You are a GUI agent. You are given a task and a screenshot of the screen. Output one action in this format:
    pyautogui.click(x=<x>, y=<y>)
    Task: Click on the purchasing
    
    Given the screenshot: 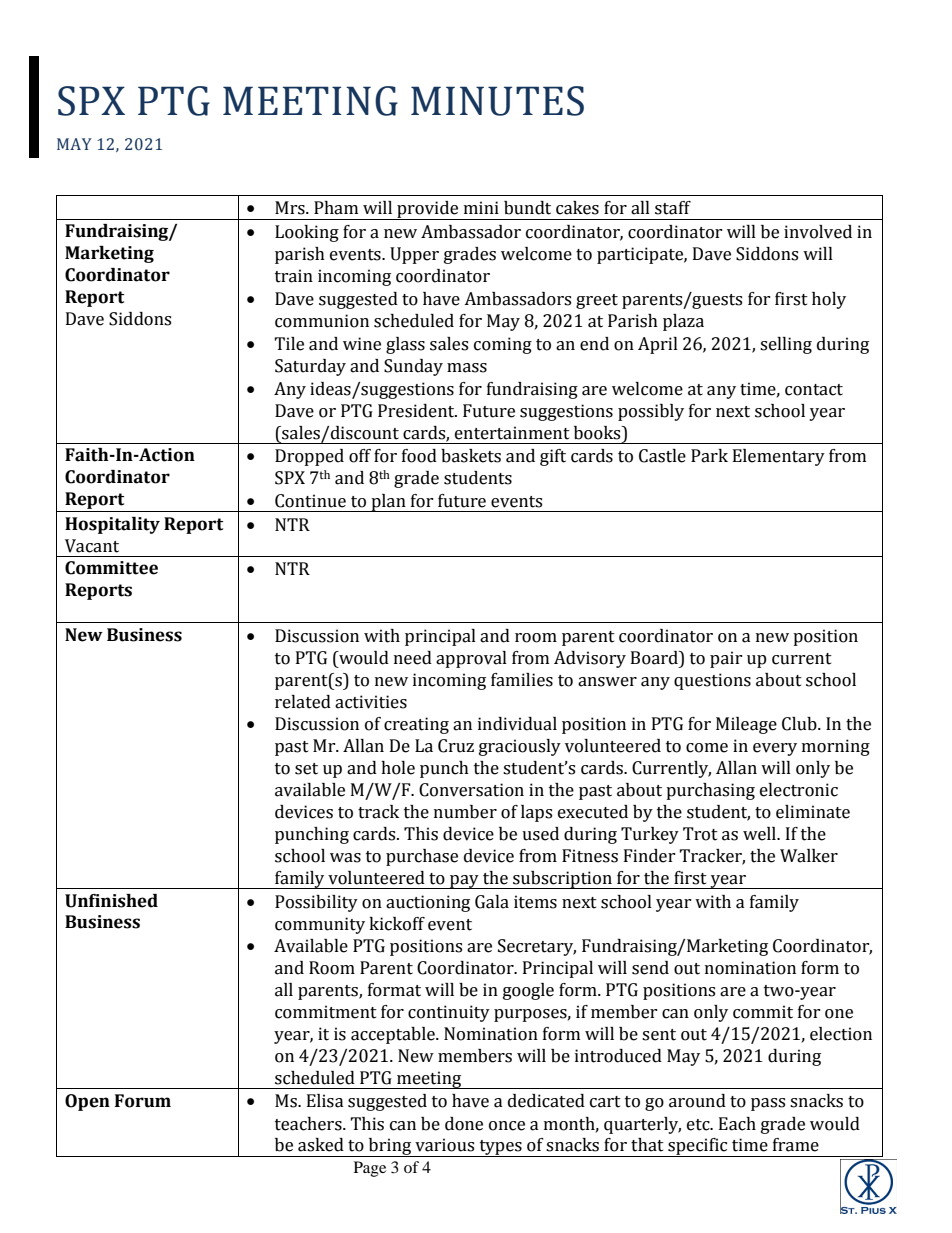 What is the action you would take?
    pyautogui.click(x=710, y=791)
